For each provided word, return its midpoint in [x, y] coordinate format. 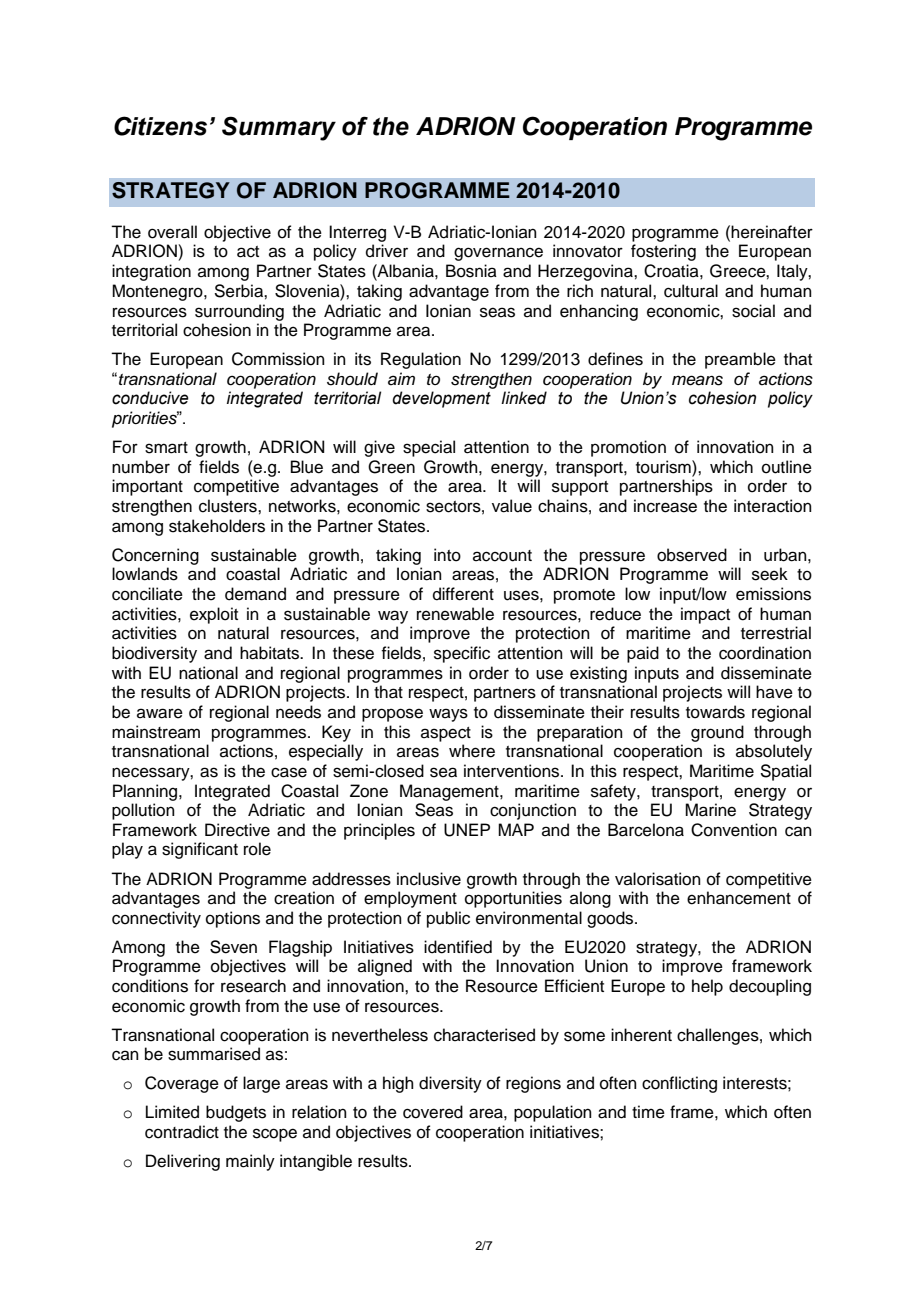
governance [498, 254]
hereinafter [772, 232]
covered [433, 1112]
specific [462, 654]
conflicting [679, 1084]
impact [705, 615]
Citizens [160, 126]
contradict [182, 1132]
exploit [214, 615]
